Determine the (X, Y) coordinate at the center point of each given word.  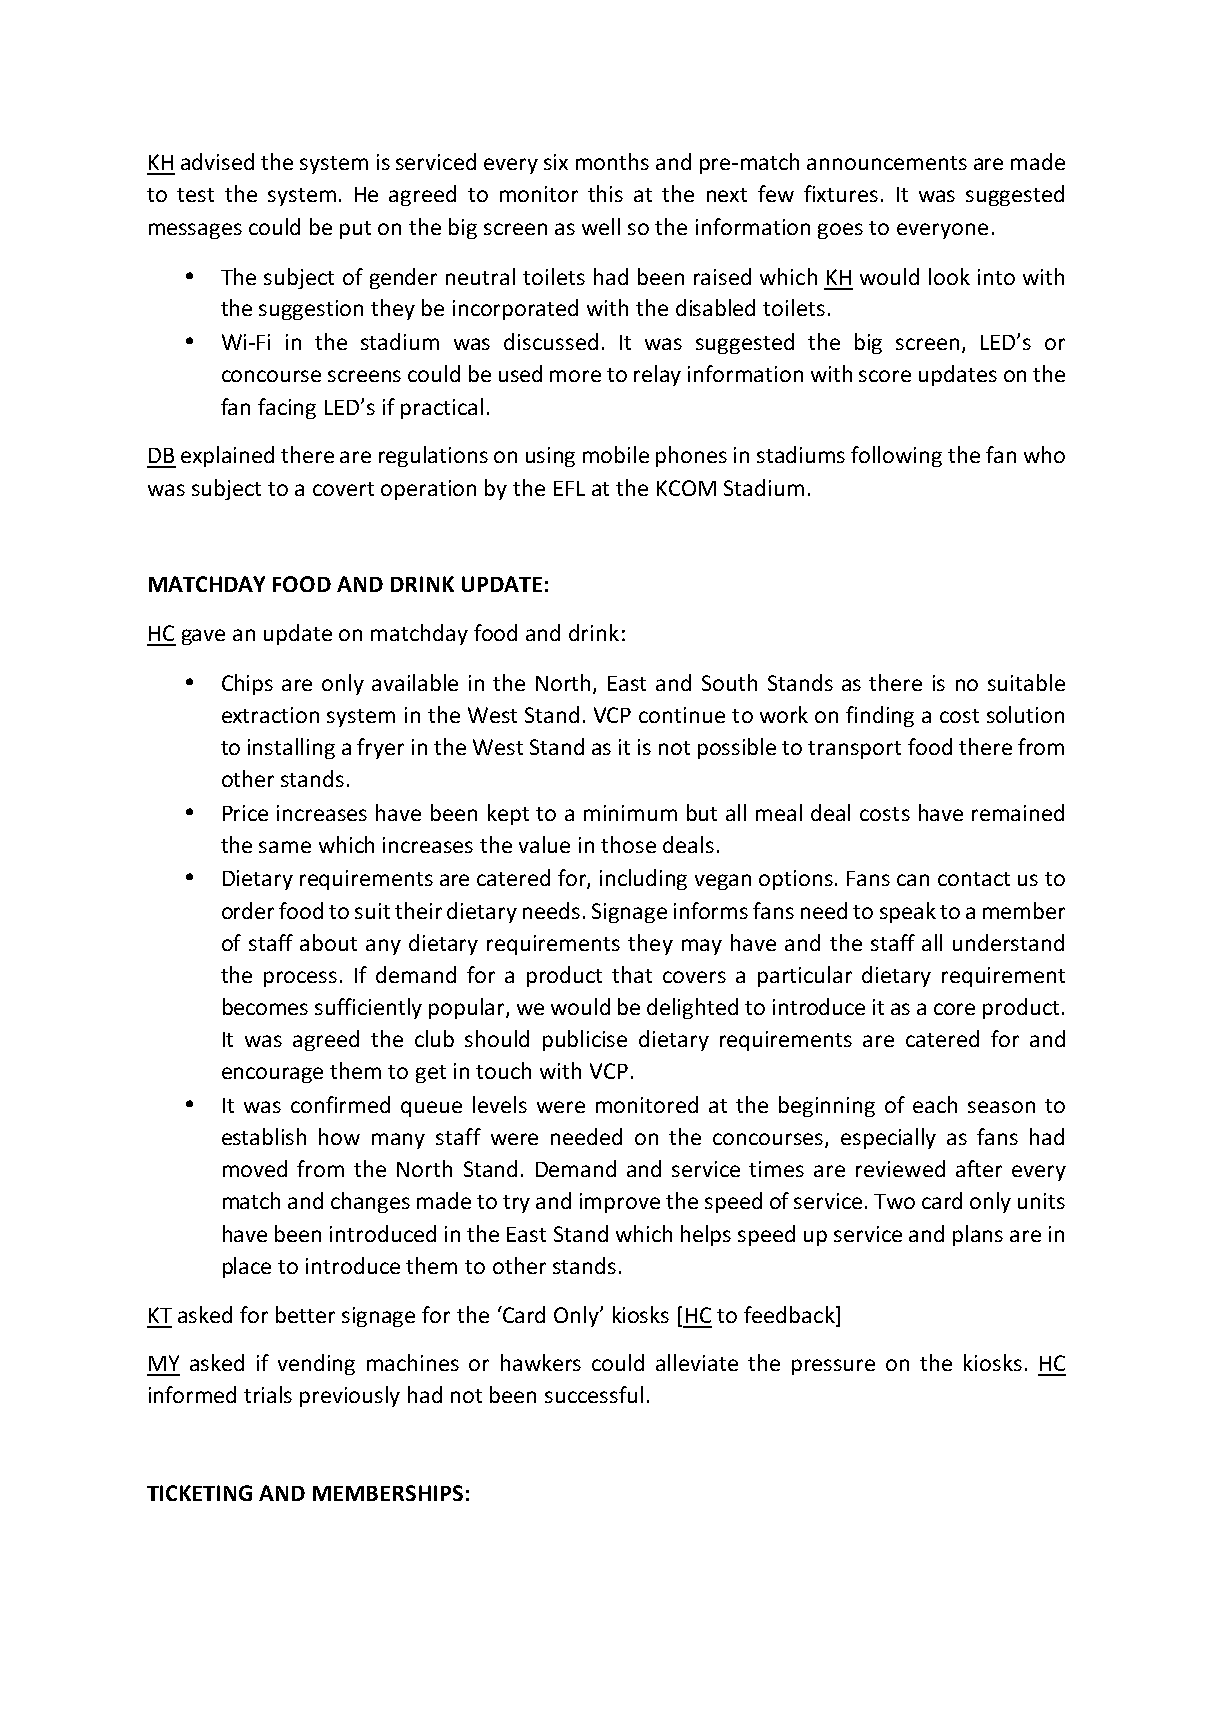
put (355, 230)
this (605, 193)
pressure (833, 1367)
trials (268, 1394)
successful (594, 1394)
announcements (887, 163)
